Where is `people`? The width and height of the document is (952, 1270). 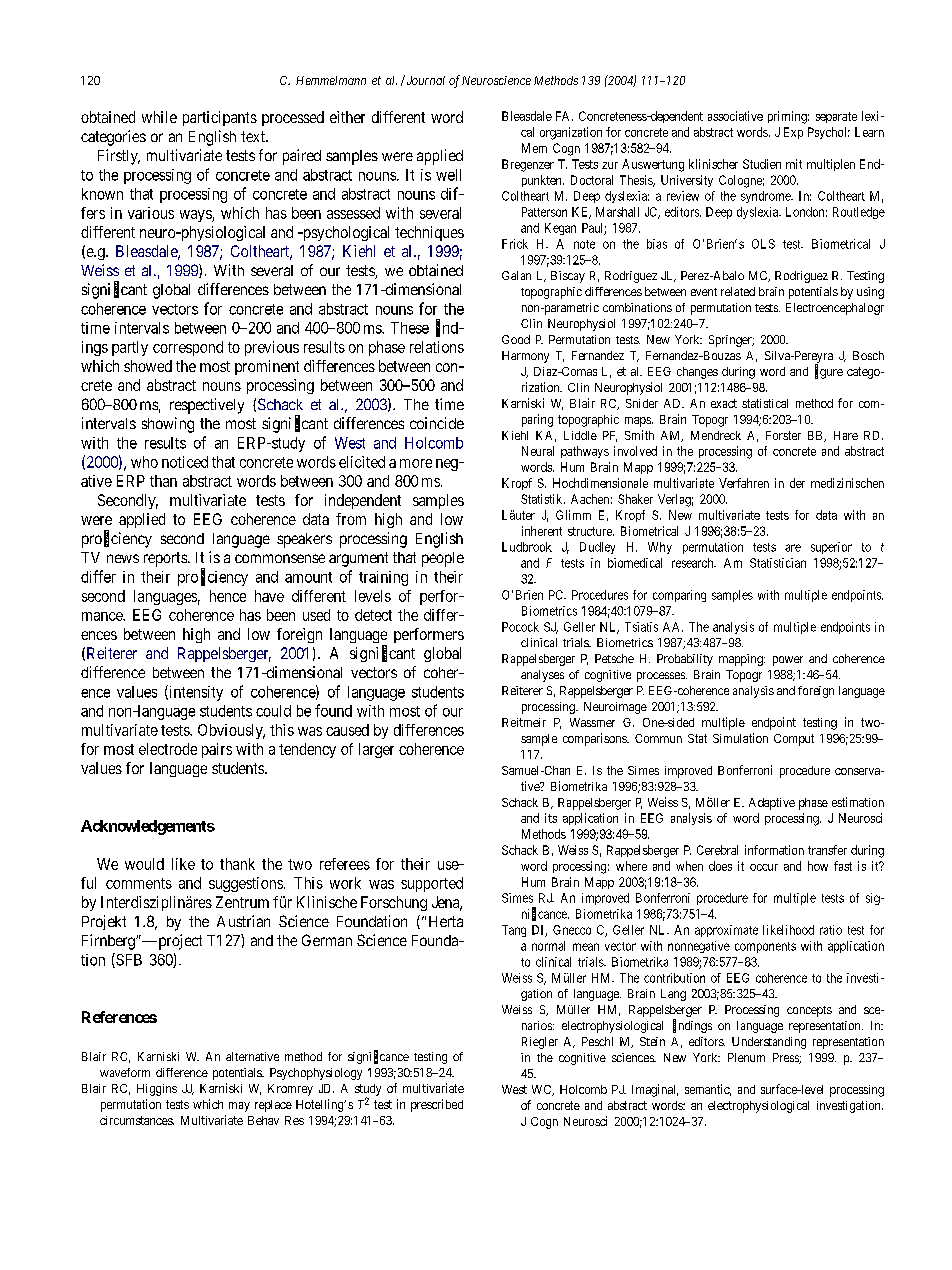
people is located at coordinates (443, 559).
